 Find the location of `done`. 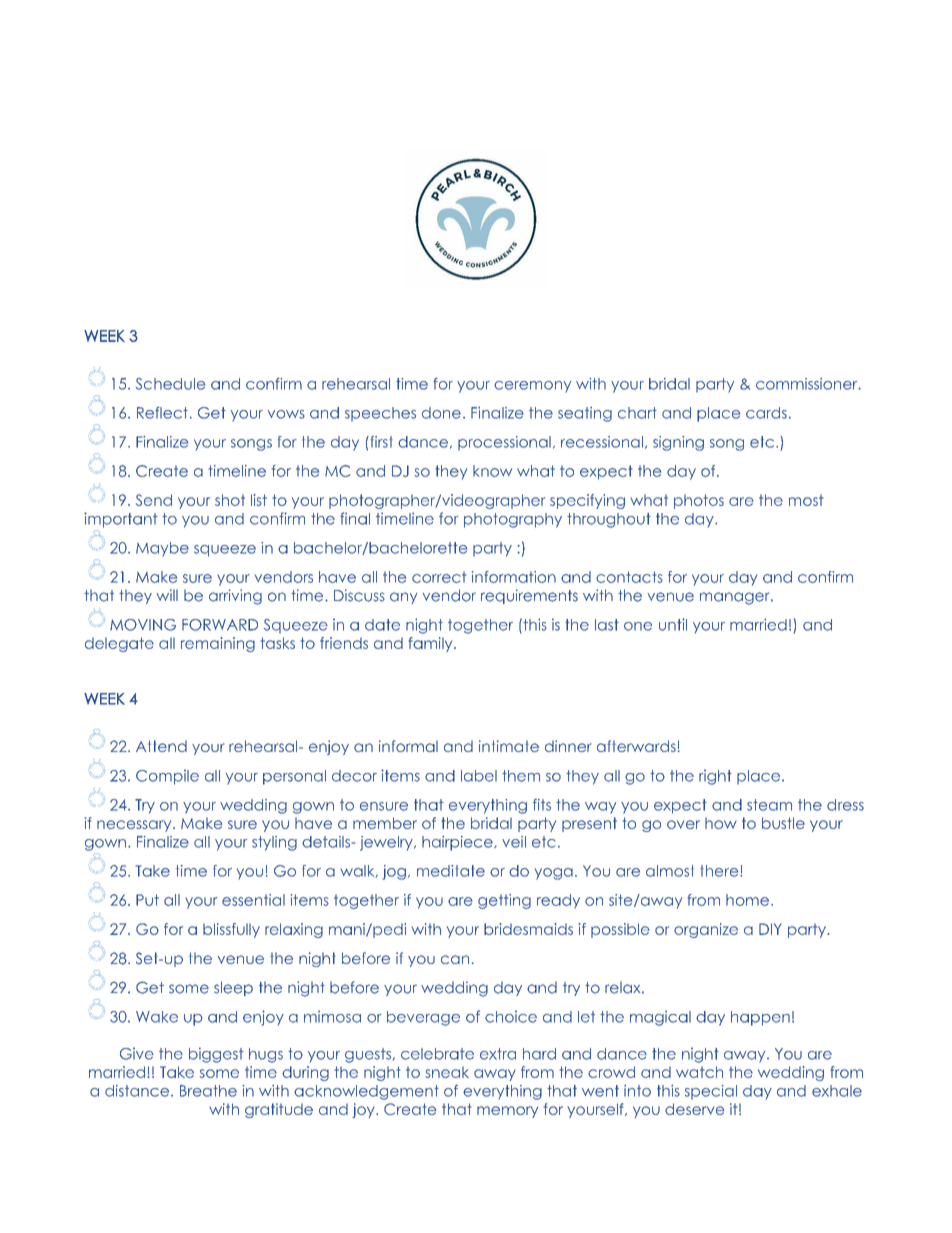

done is located at coordinates (441, 413).
